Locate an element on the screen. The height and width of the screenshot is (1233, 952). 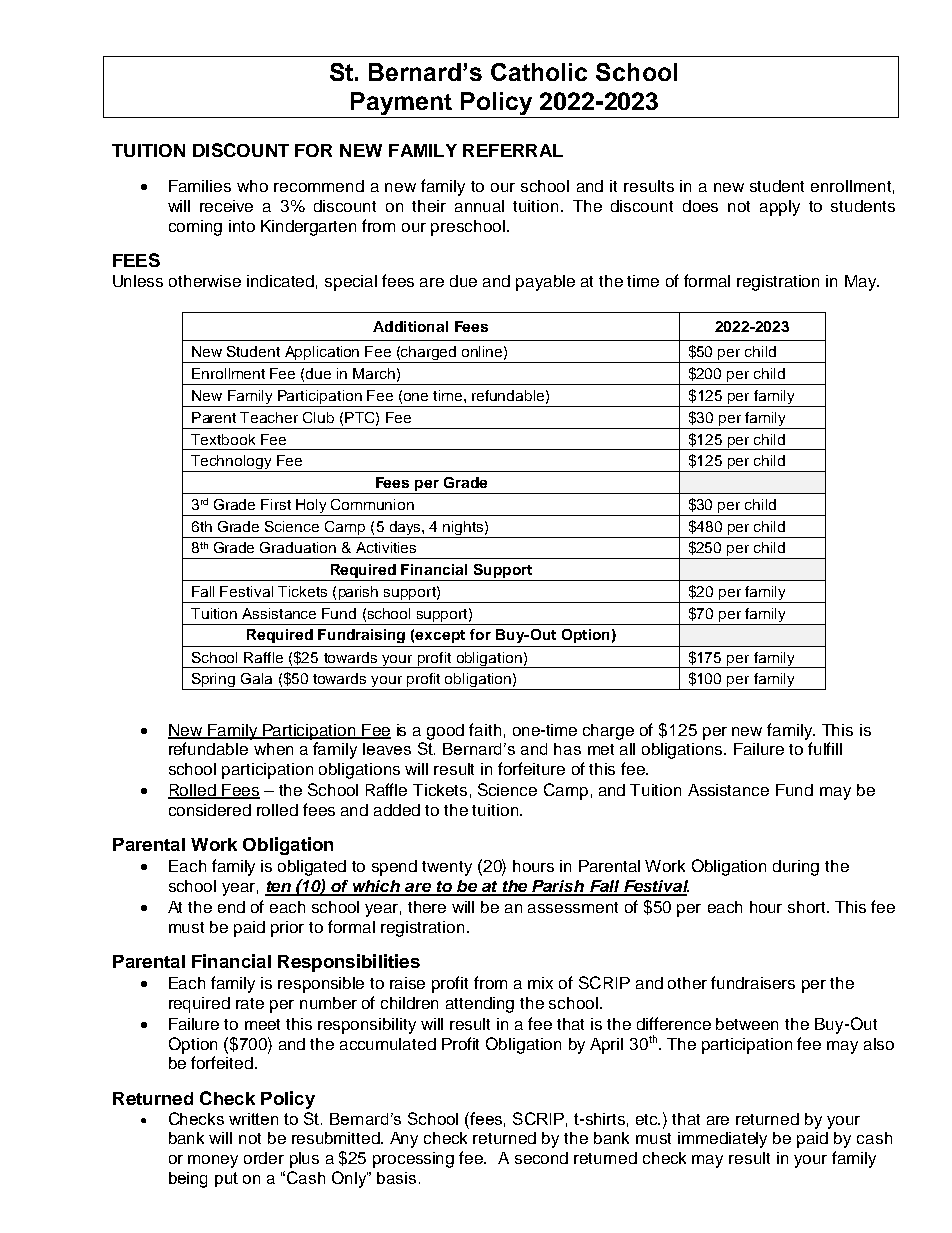
Additional is located at coordinates (410, 326).
